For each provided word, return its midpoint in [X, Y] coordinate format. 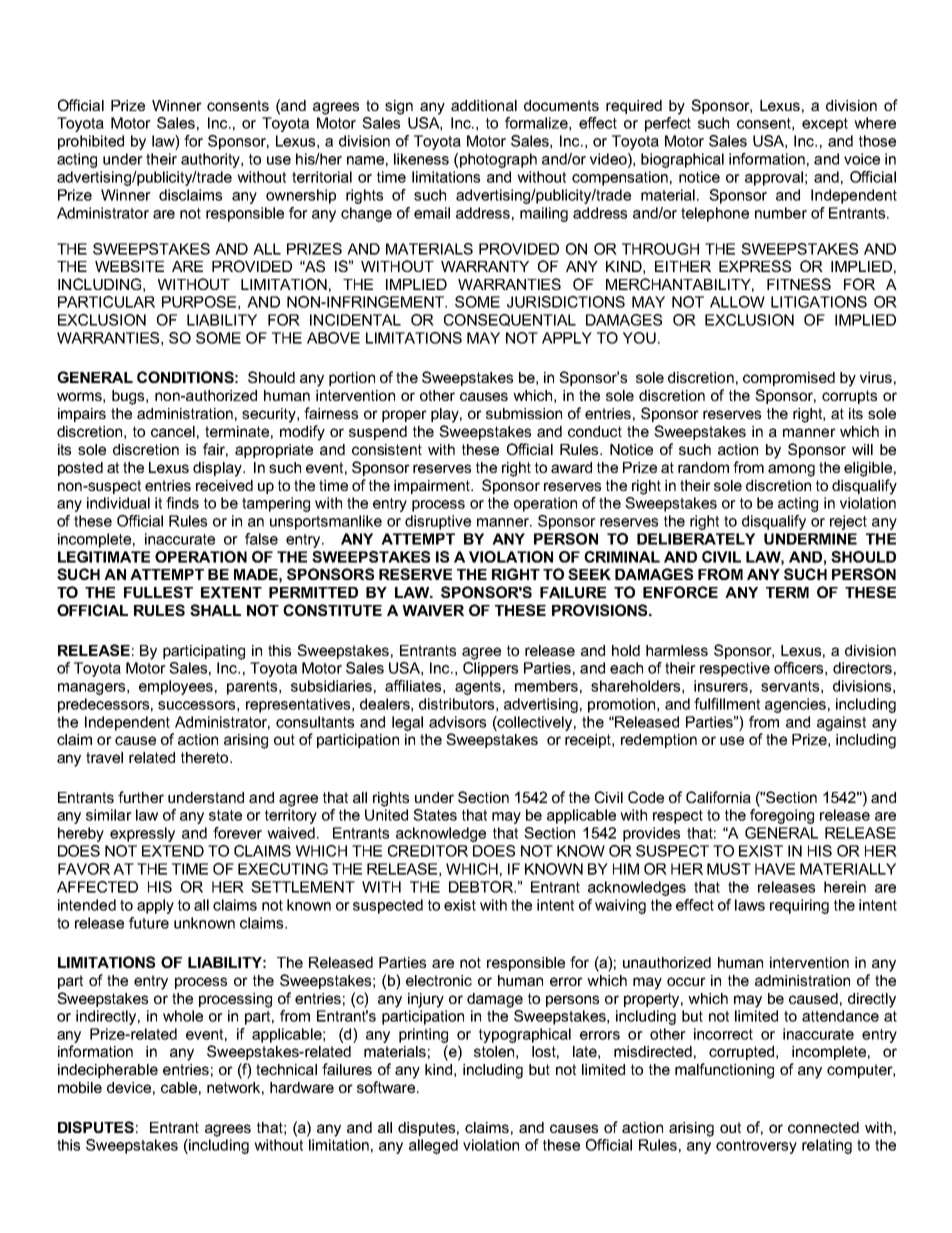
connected [823, 1127]
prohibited [91, 142]
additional [484, 105]
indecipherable [108, 1071]
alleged [433, 1146]
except [825, 125]
